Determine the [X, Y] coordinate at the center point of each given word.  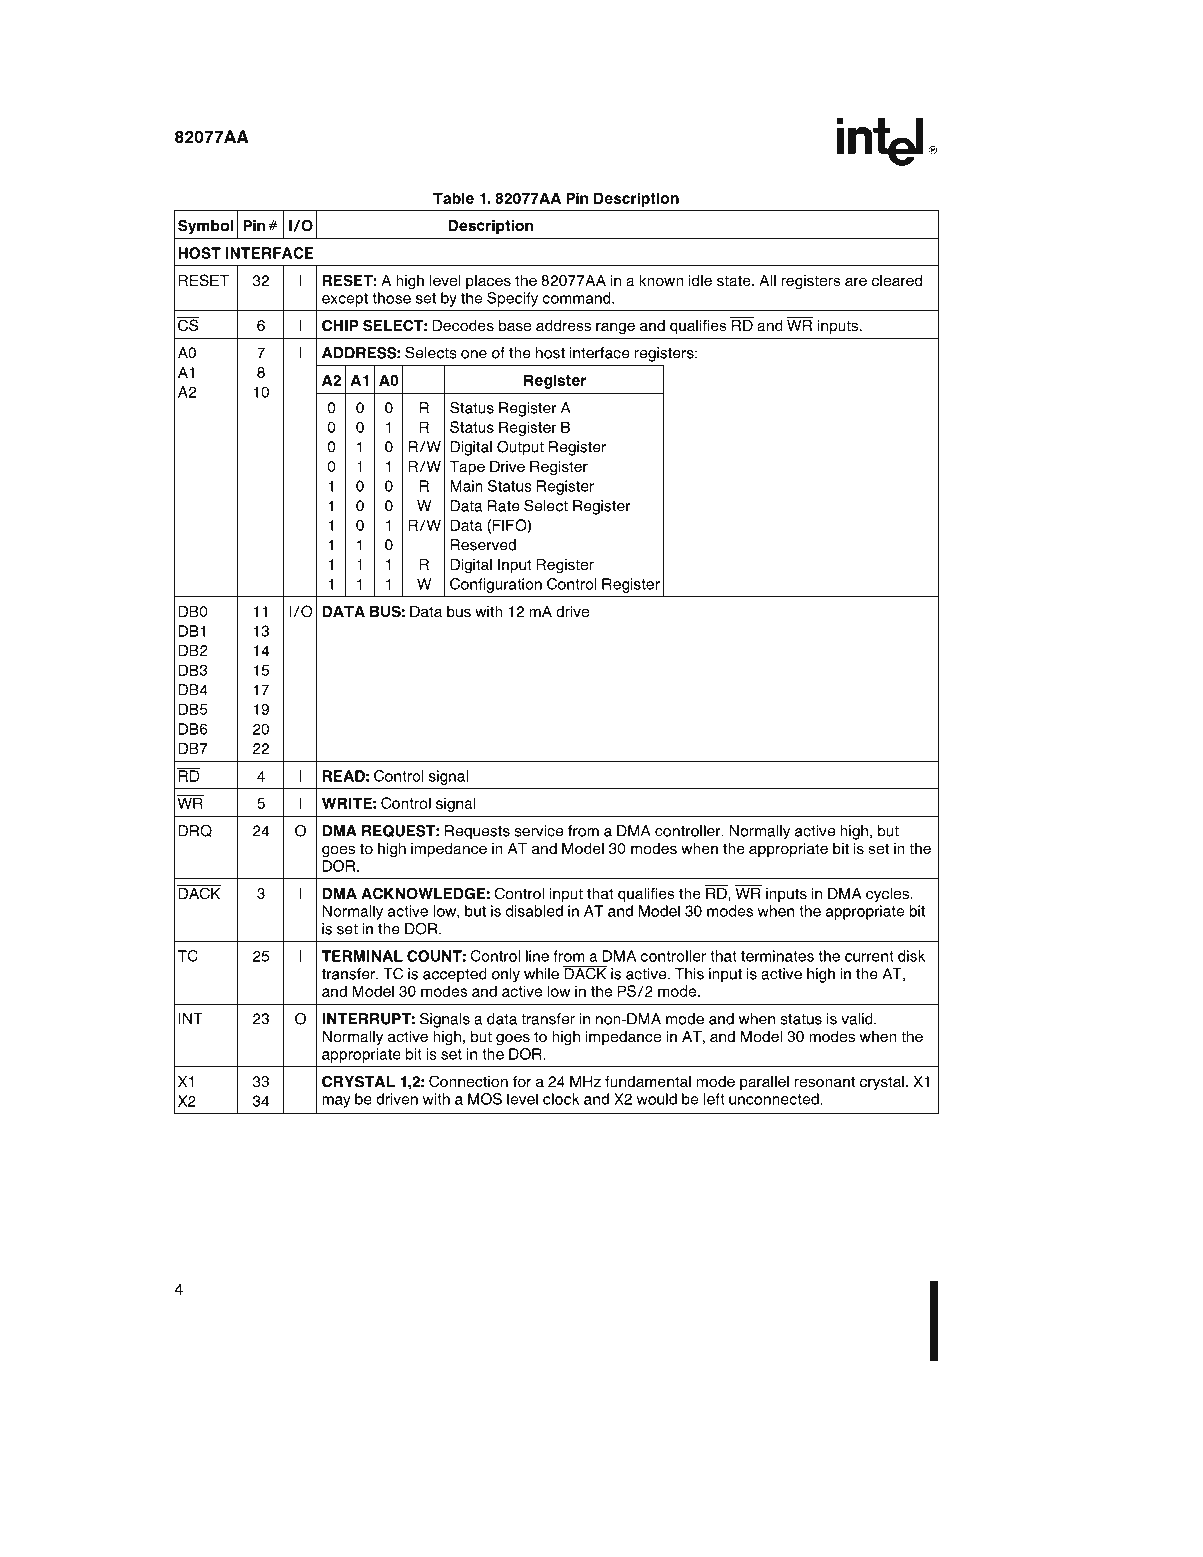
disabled [534, 911]
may [336, 1102]
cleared [897, 280]
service [538, 831]
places [488, 282]
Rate [504, 506]
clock [561, 1099]
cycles [889, 895]
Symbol [205, 227]
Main [467, 486]
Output [520, 448]
